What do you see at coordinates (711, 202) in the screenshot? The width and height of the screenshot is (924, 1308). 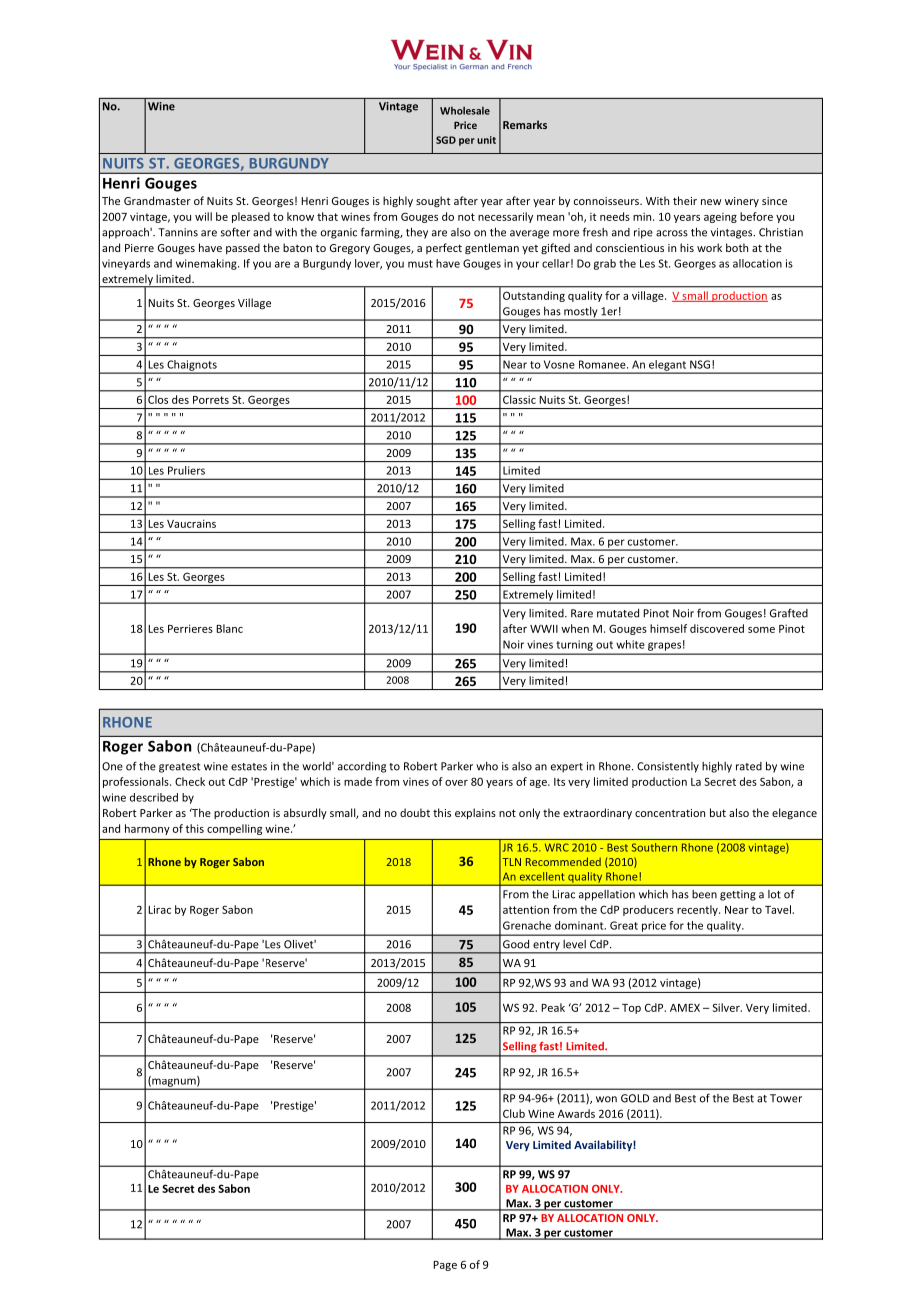 I see `new` at bounding box center [711, 202].
